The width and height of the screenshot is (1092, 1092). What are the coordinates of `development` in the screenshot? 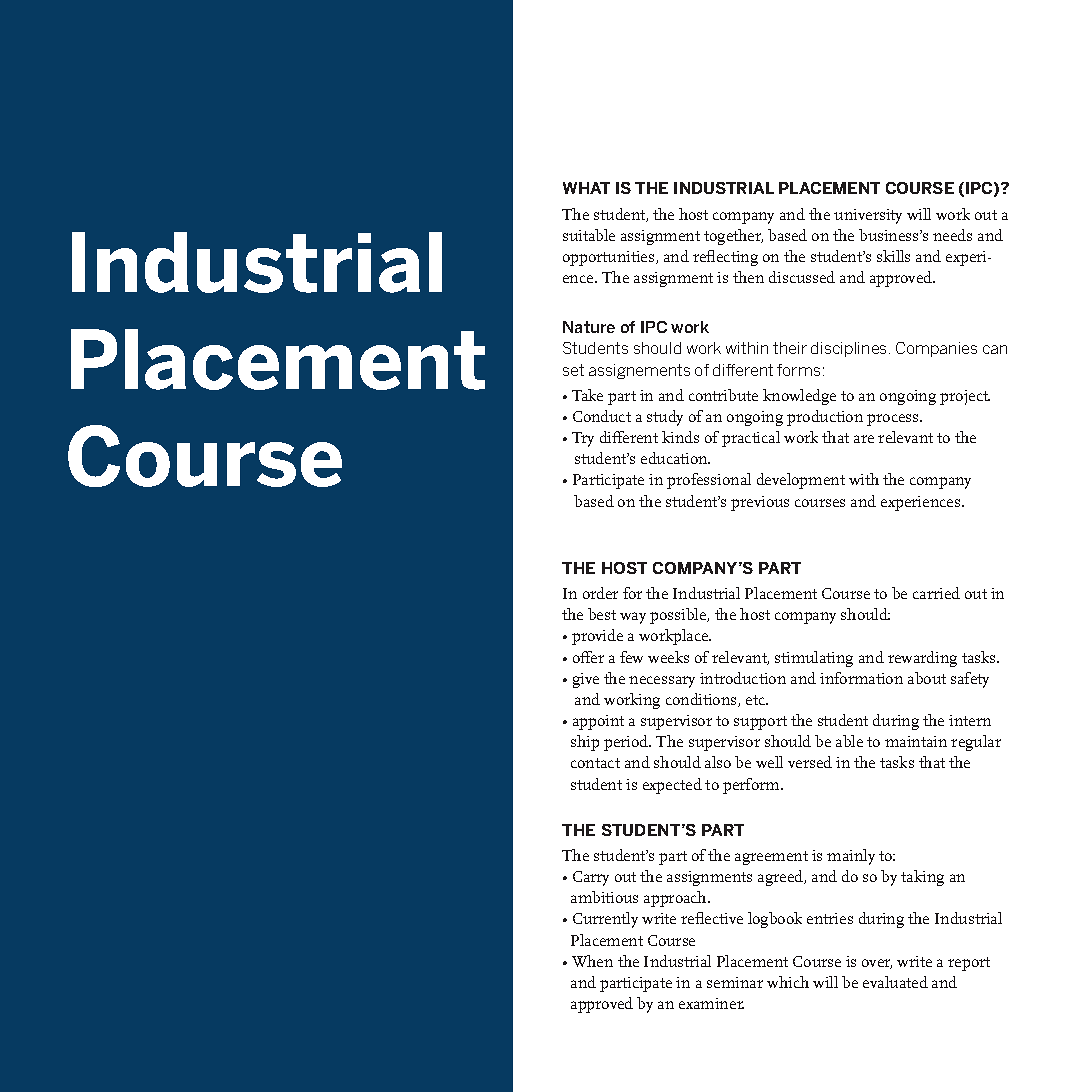 It's located at (801, 481).
